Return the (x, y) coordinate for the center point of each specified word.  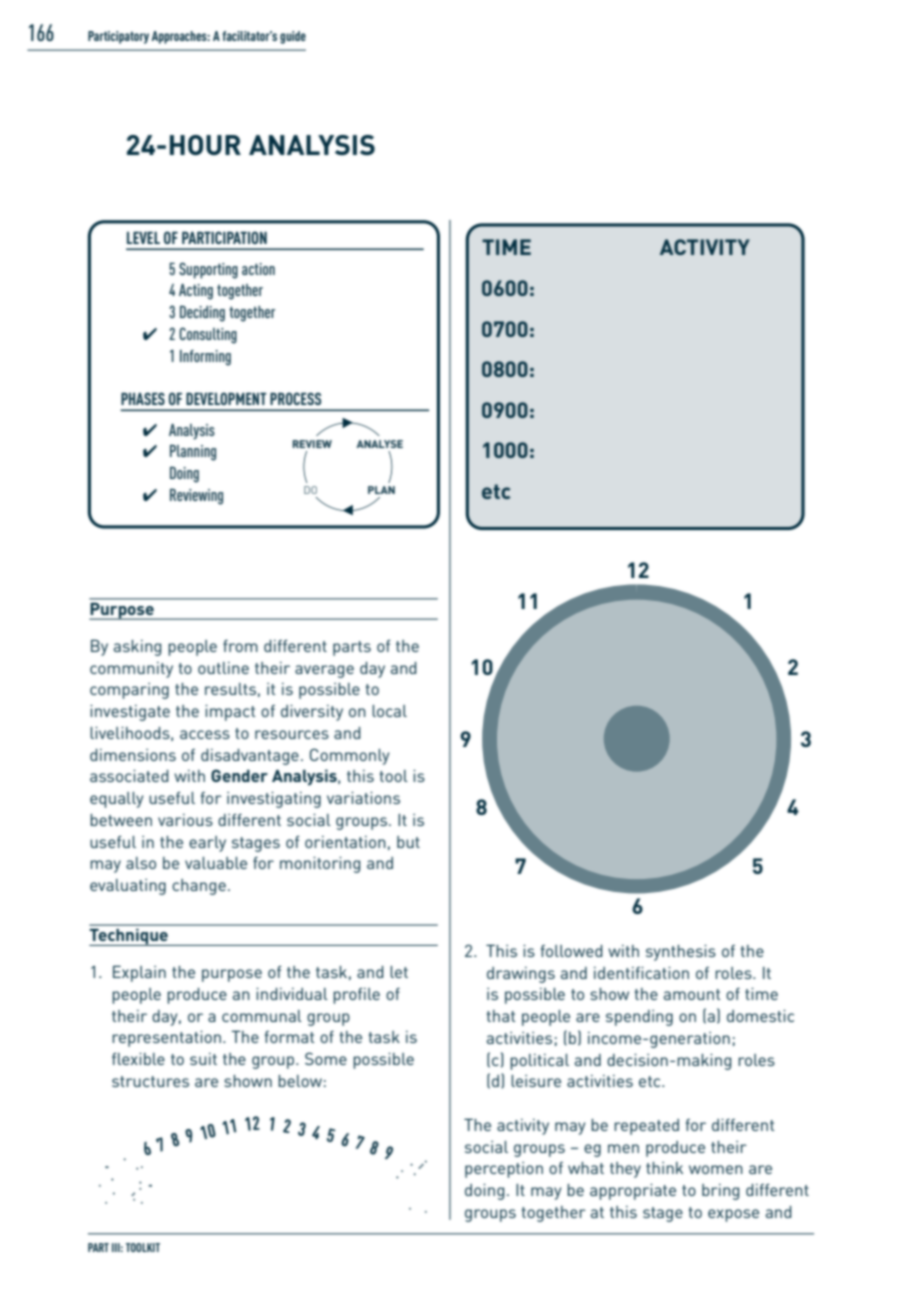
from (240, 646)
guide (293, 37)
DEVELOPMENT (226, 398)
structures (150, 1081)
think (664, 1168)
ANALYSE (379, 444)
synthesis (681, 953)
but (408, 842)
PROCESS (295, 398)
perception (504, 1170)
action (258, 269)
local (389, 711)
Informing (205, 358)
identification (641, 973)
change (199, 887)
